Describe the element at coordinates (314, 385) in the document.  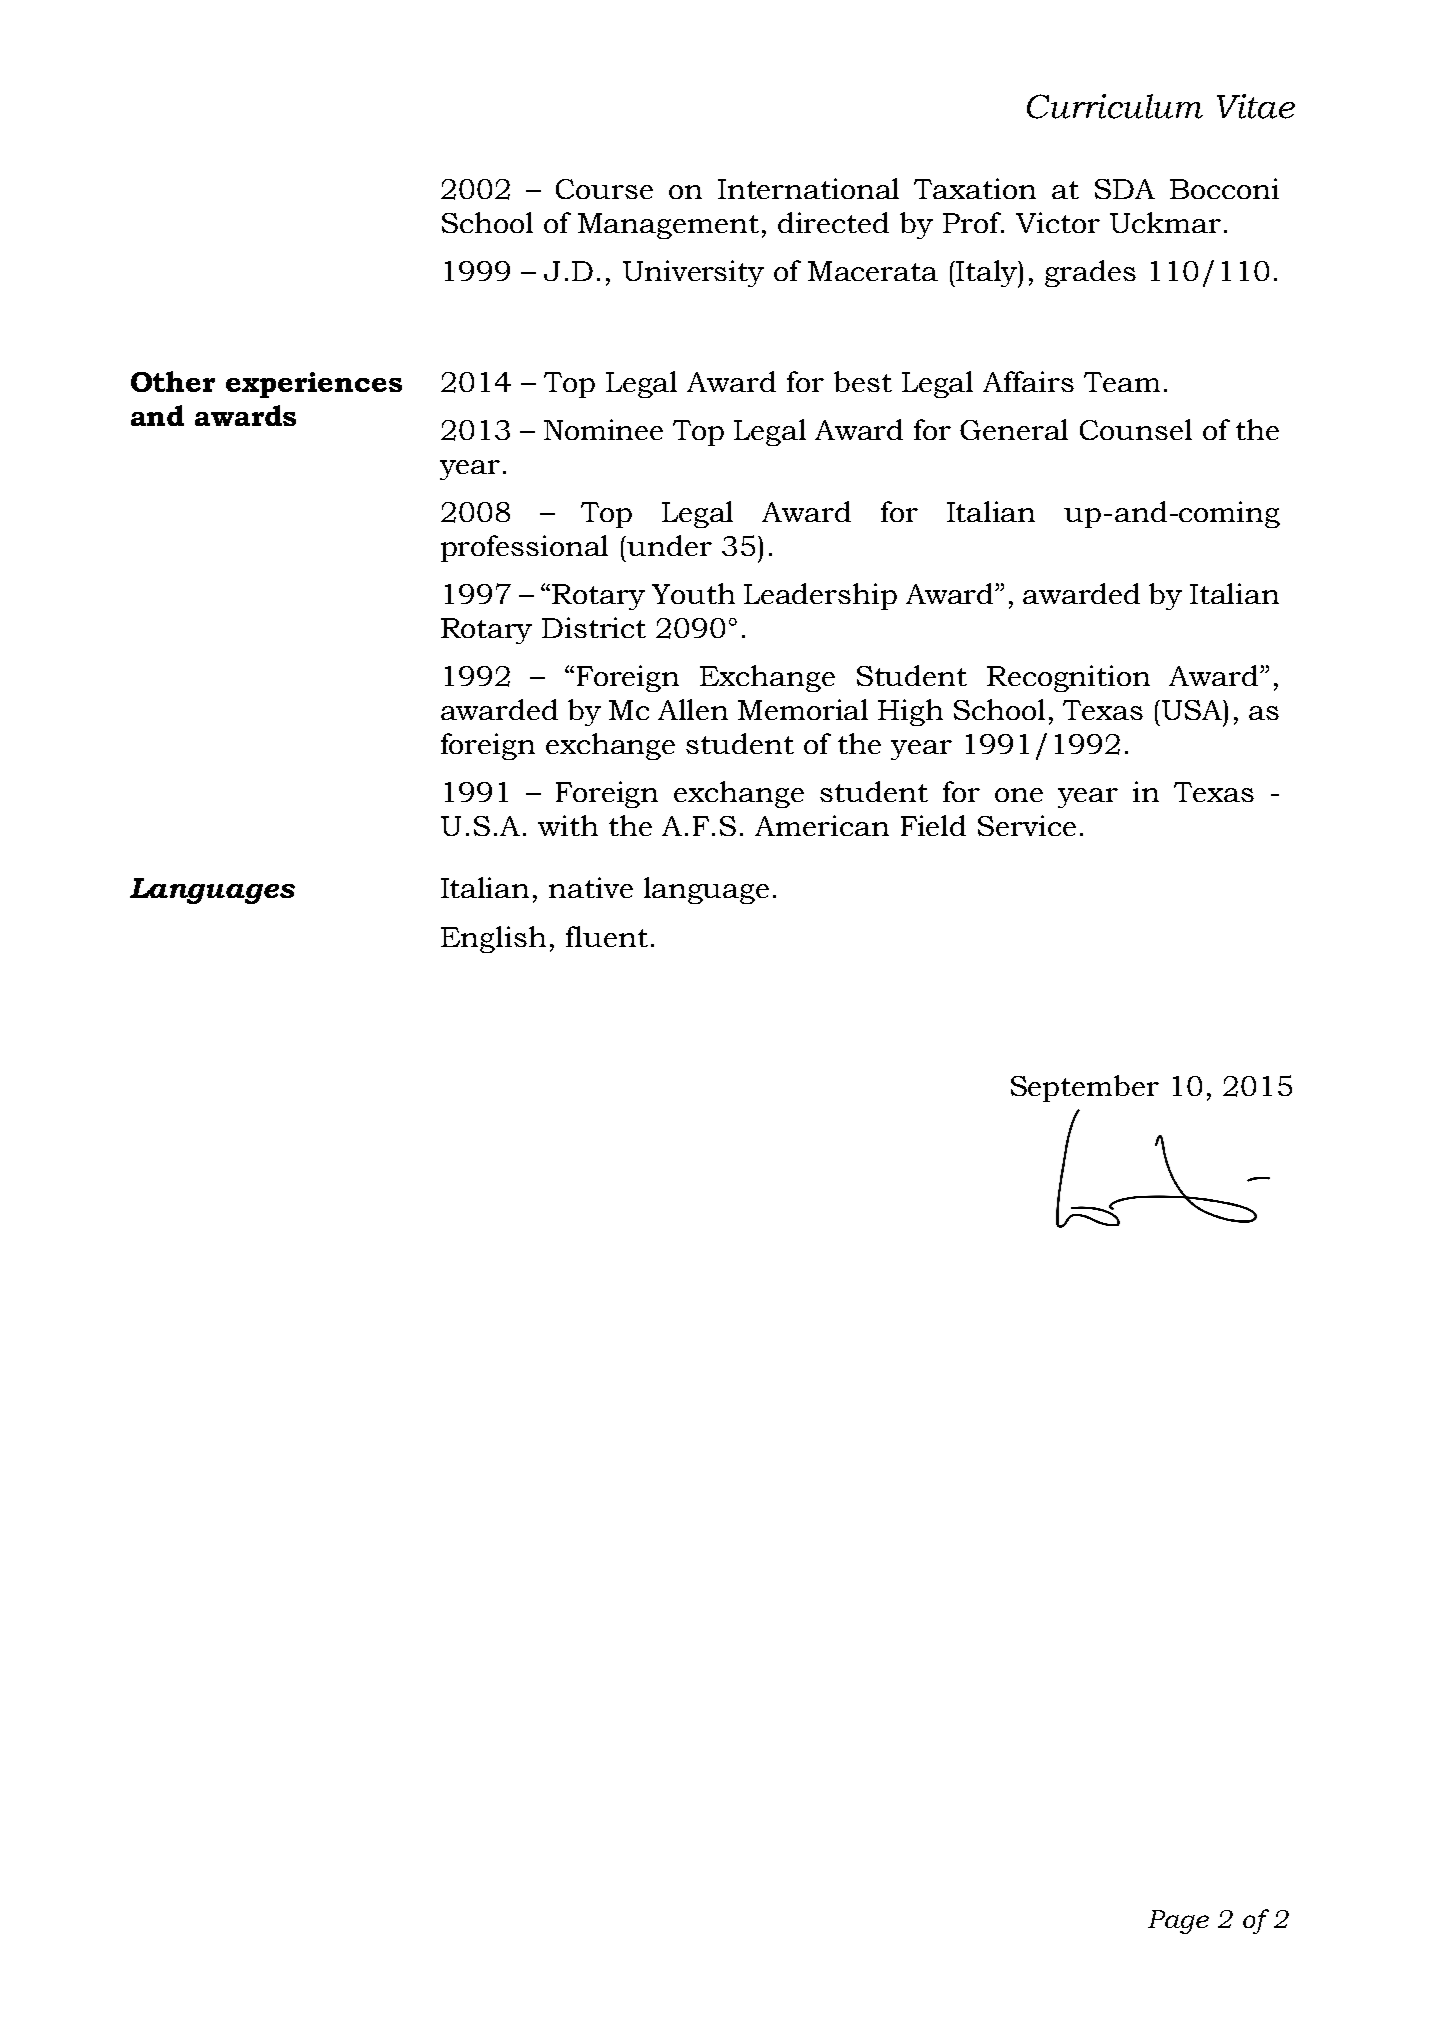
I see `experiences` at that location.
